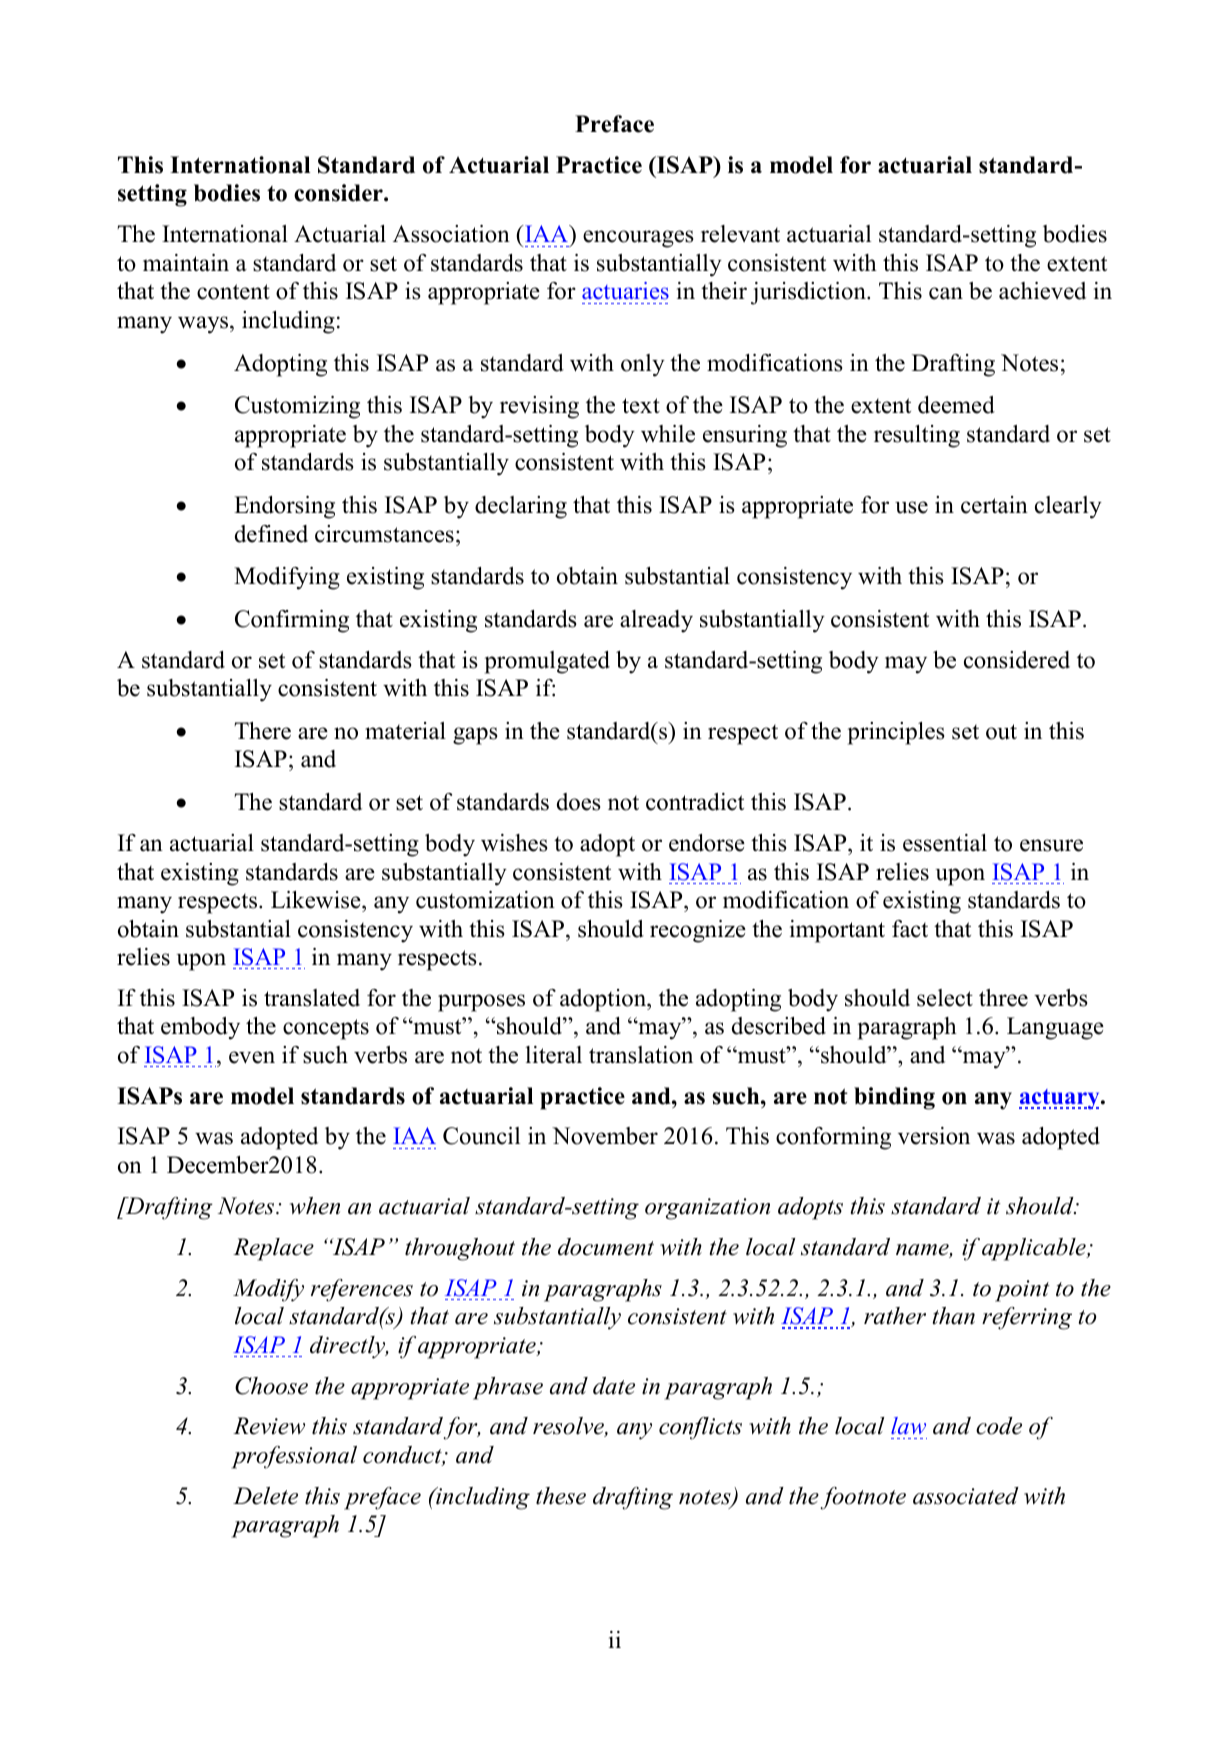 The image size is (1230, 1738). I want to click on applicable, so click(1035, 1249).
